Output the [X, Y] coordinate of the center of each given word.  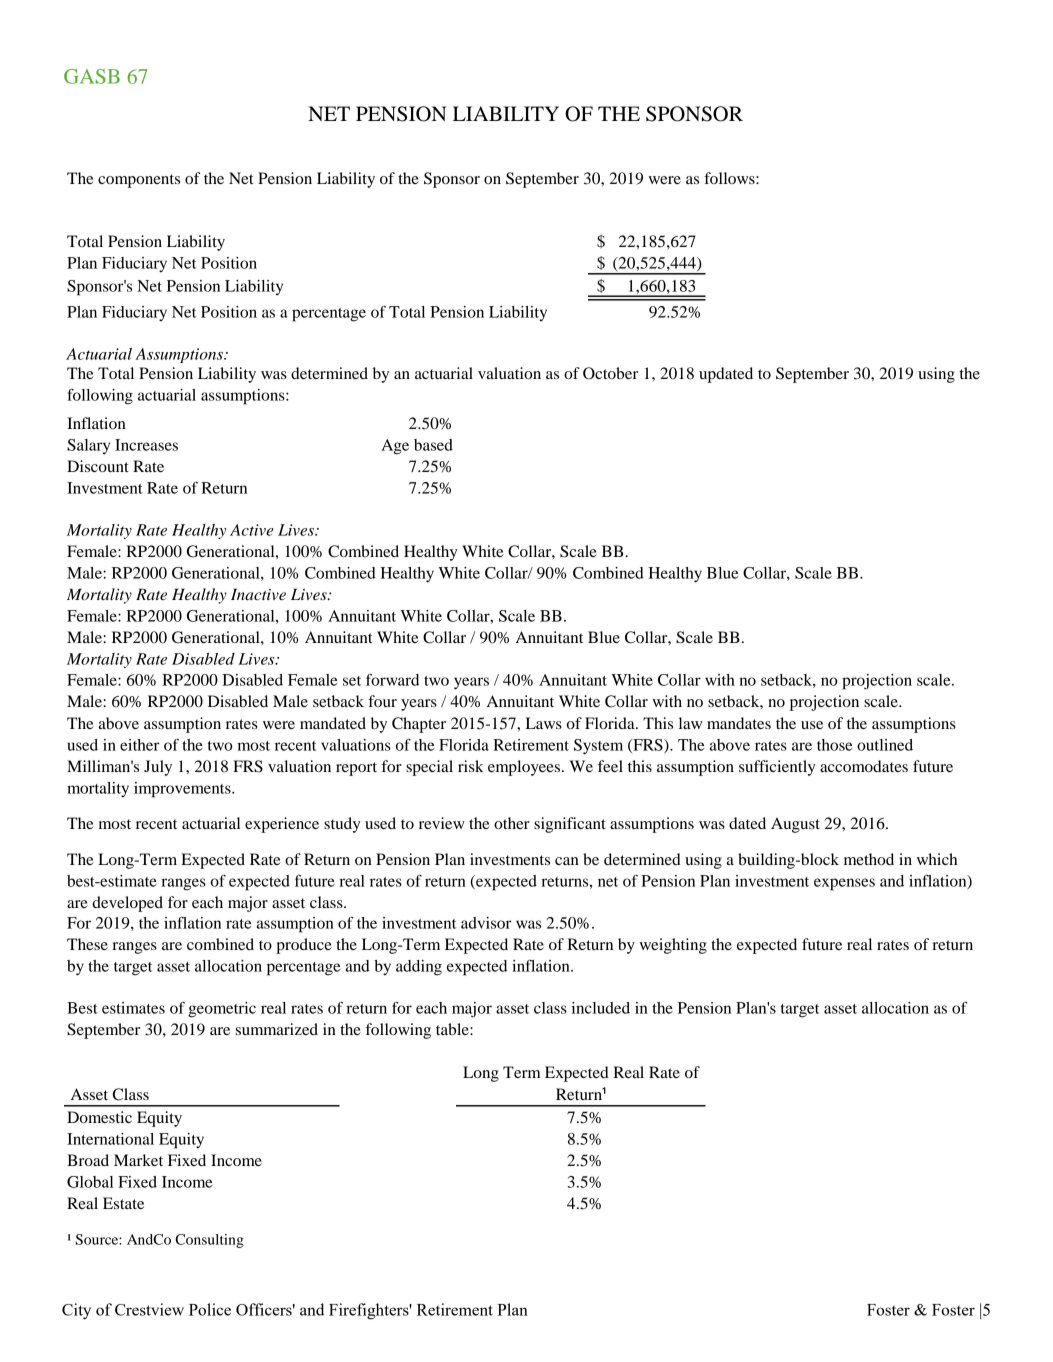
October [610, 373]
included [600, 1008]
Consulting [209, 1241]
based [433, 445]
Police [210, 1309]
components [139, 181]
